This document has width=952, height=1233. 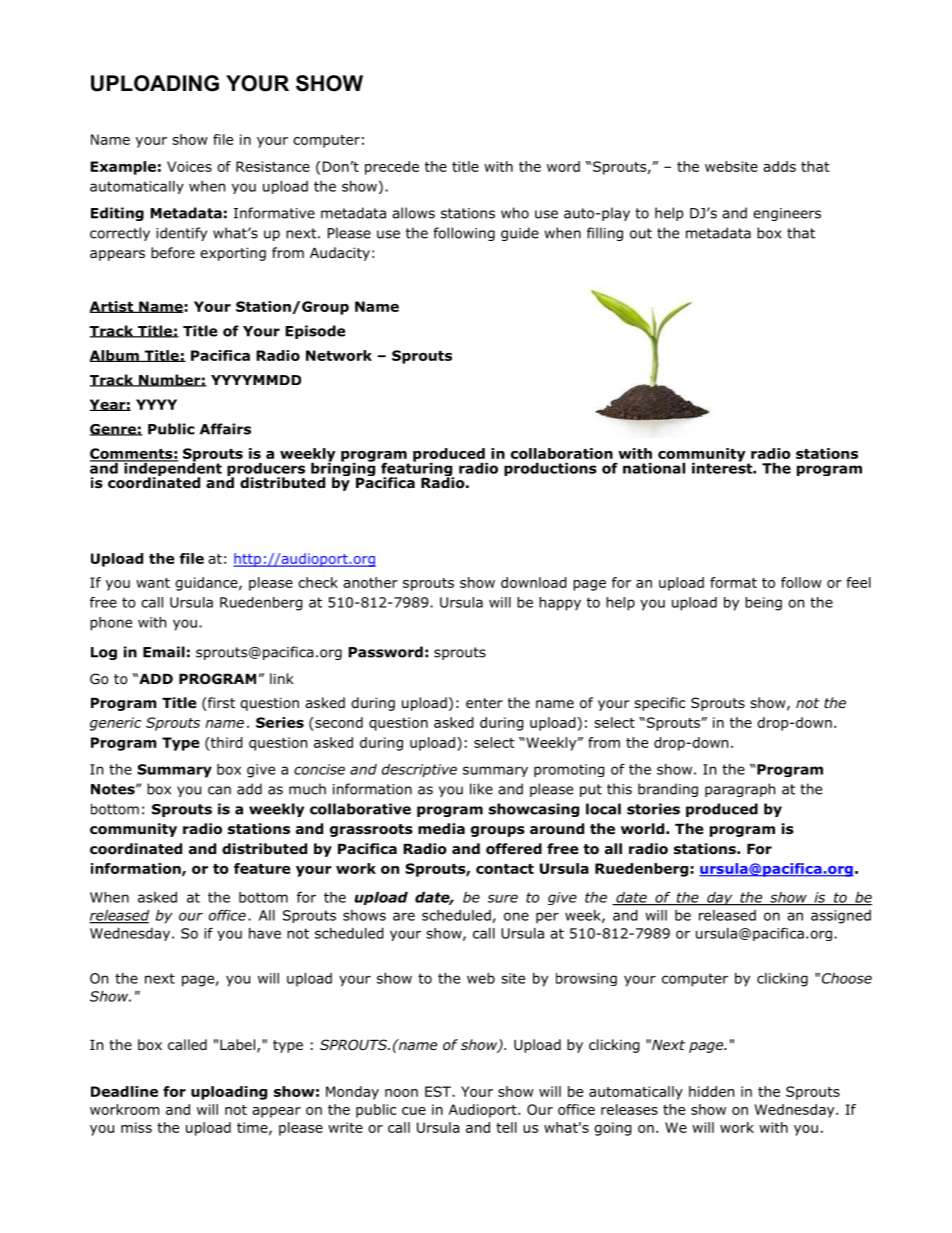 I want to click on have, so click(x=265, y=933).
